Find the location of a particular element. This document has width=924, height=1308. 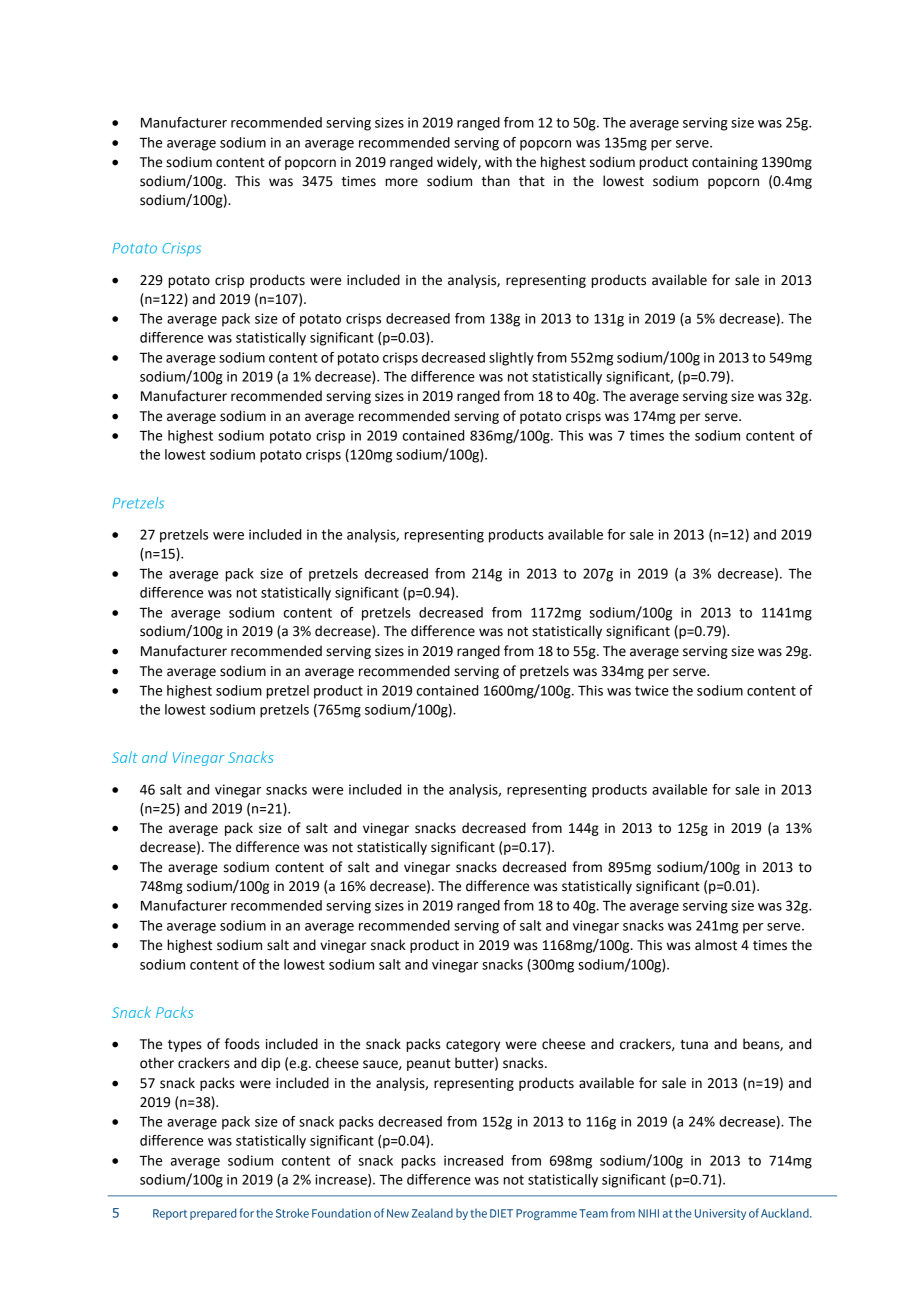

containing is located at coordinates (725, 163).
